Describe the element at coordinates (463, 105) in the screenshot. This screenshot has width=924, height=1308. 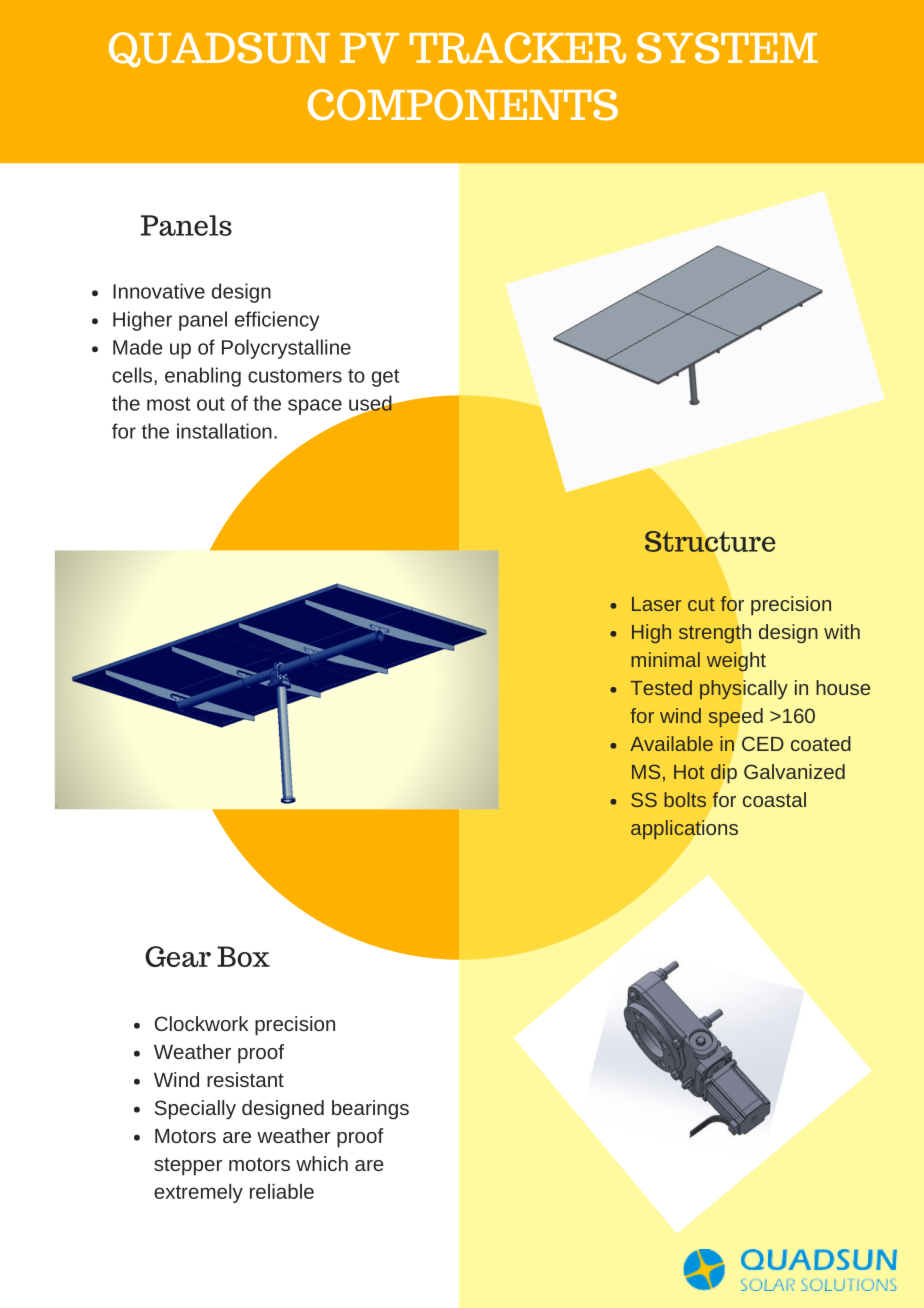
I see `COMPONENTS` at that location.
